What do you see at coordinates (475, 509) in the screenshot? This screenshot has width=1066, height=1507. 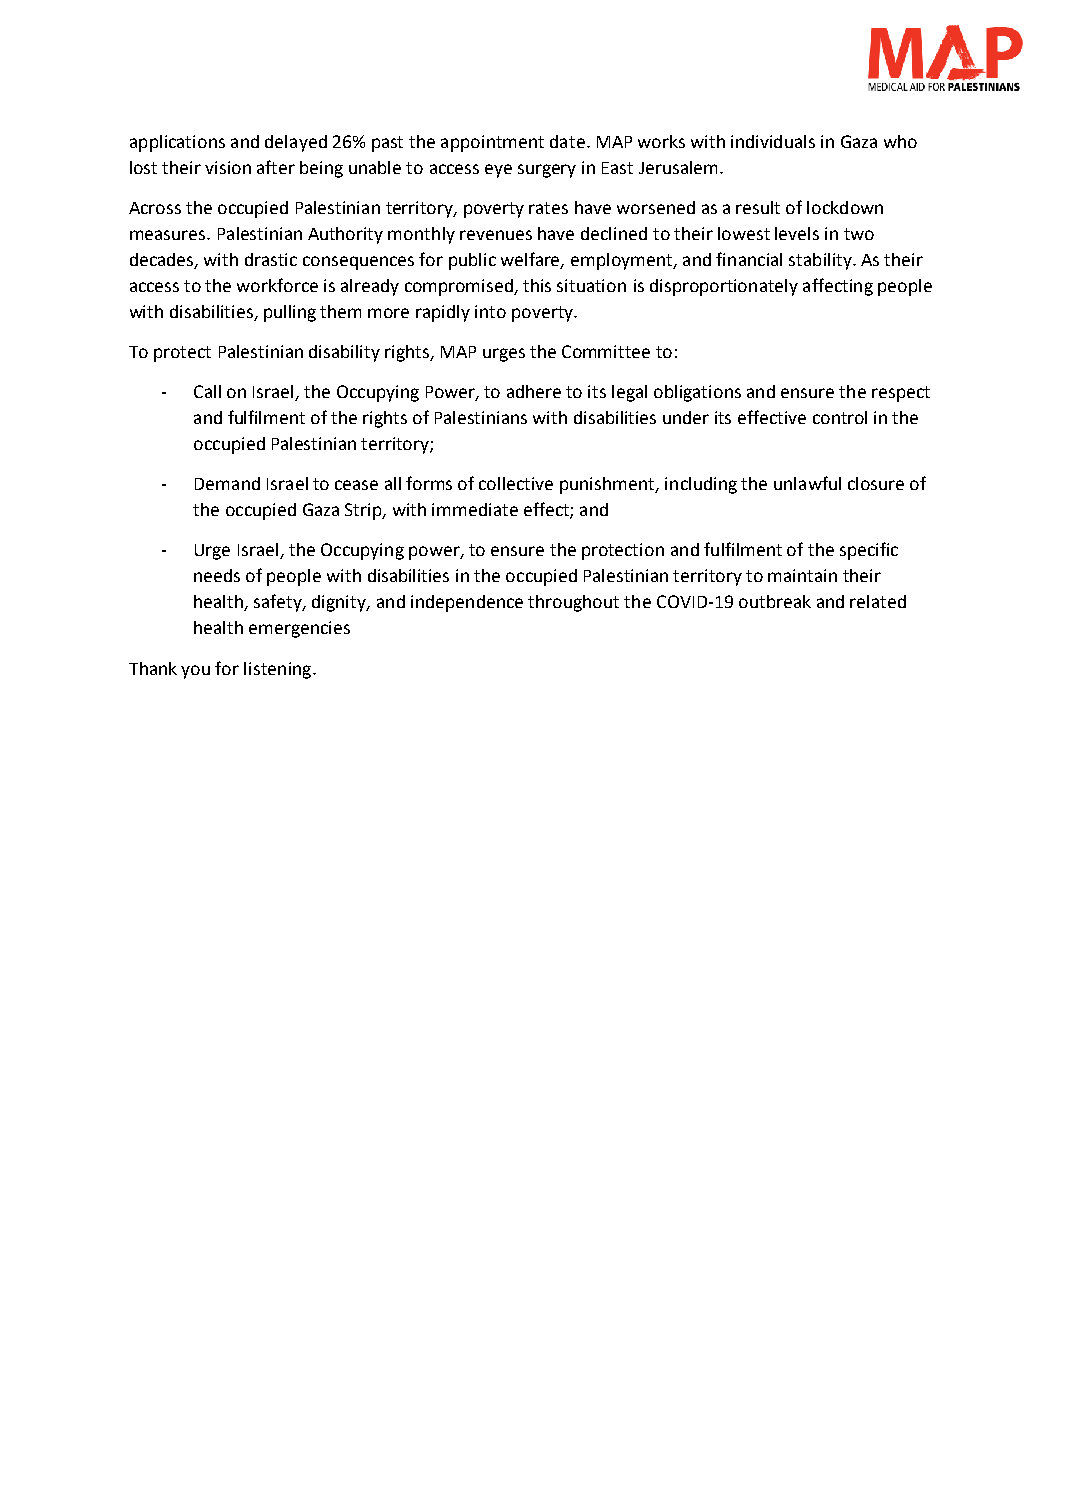 I see `immediate` at bounding box center [475, 509].
